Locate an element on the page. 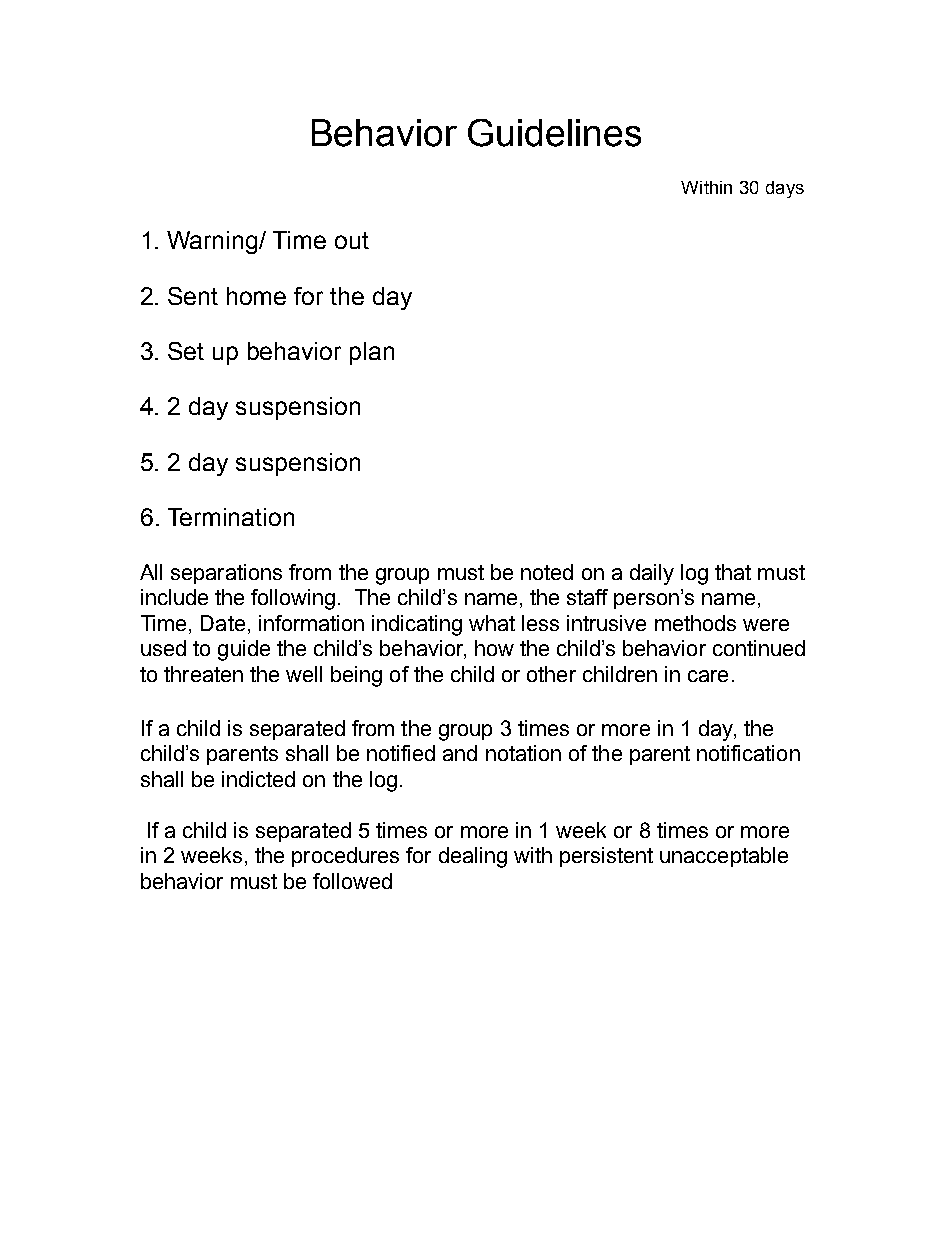 This page has height=1233, width=952. Set is located at coordinates (186, 351).
